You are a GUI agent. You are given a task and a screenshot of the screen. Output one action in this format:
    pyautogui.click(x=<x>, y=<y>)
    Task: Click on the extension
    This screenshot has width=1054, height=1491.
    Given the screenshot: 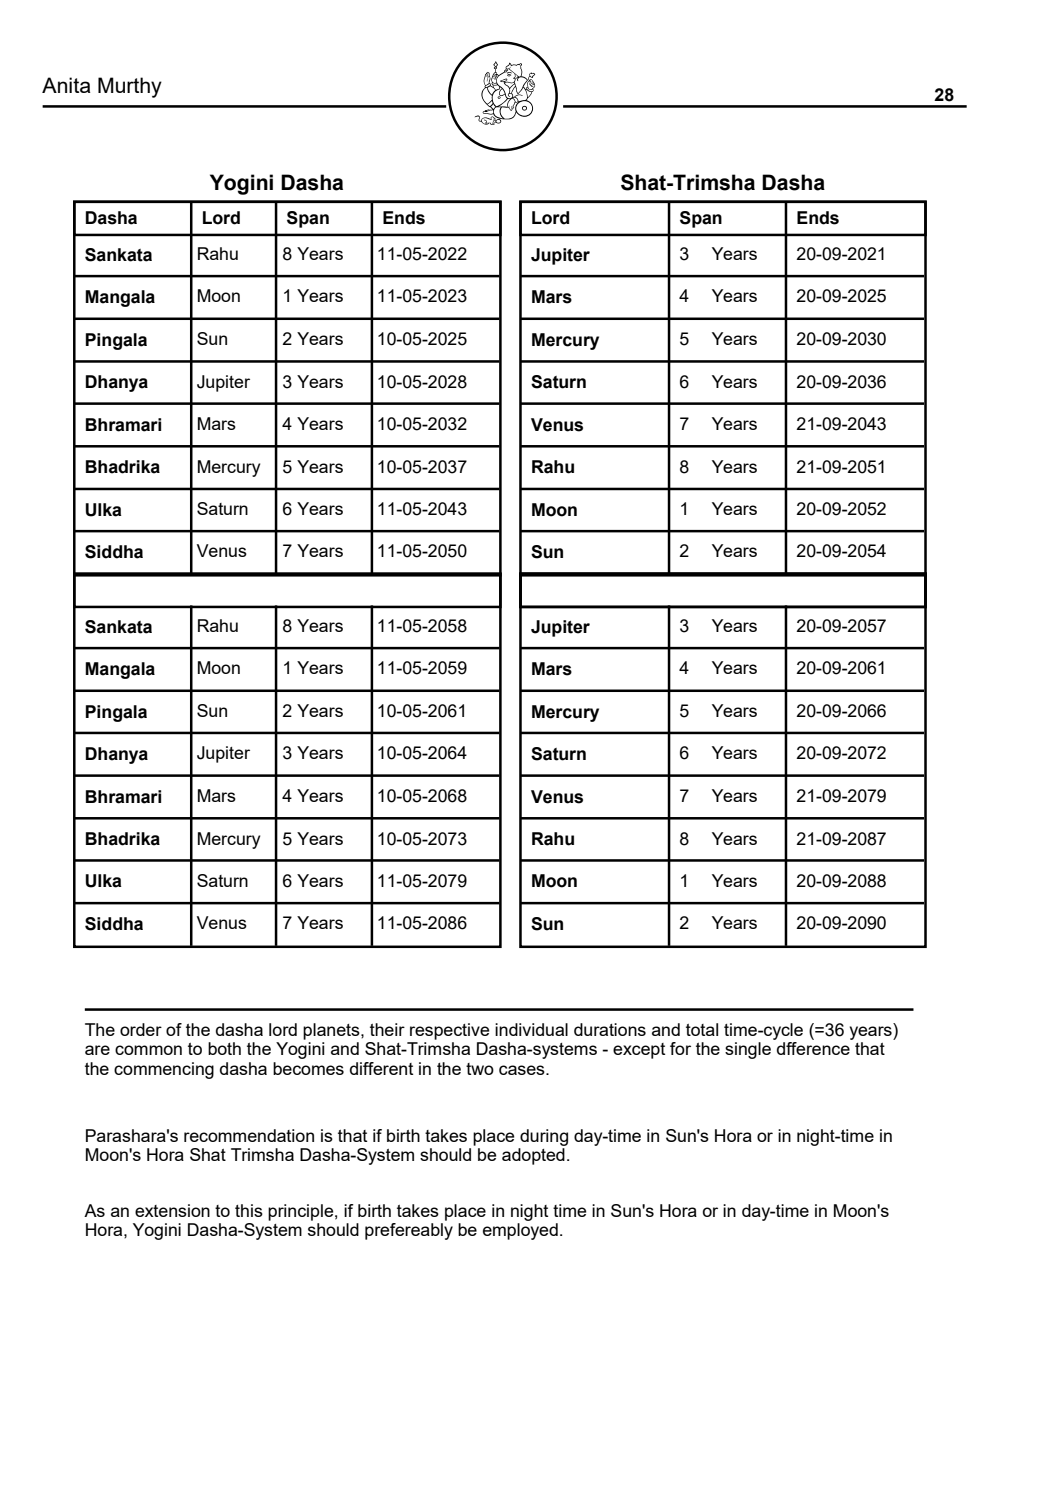 What is the action you would take?
    pyautogui.click(x=172, y=1210)
